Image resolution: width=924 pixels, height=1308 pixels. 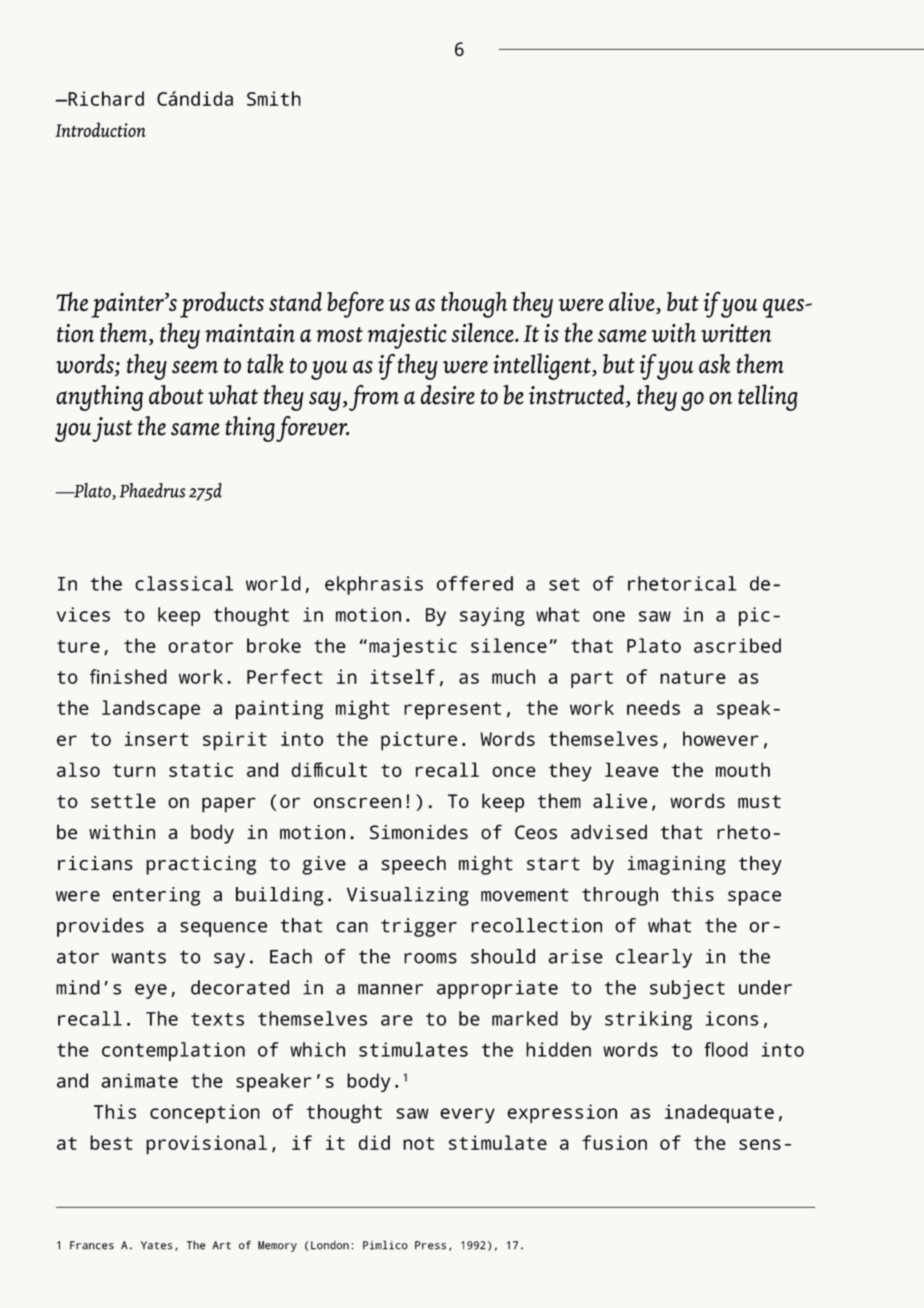 What do you see at coordinates (355, 304) in the screenshot?
I see `before` at bounding box center [355, 304].
